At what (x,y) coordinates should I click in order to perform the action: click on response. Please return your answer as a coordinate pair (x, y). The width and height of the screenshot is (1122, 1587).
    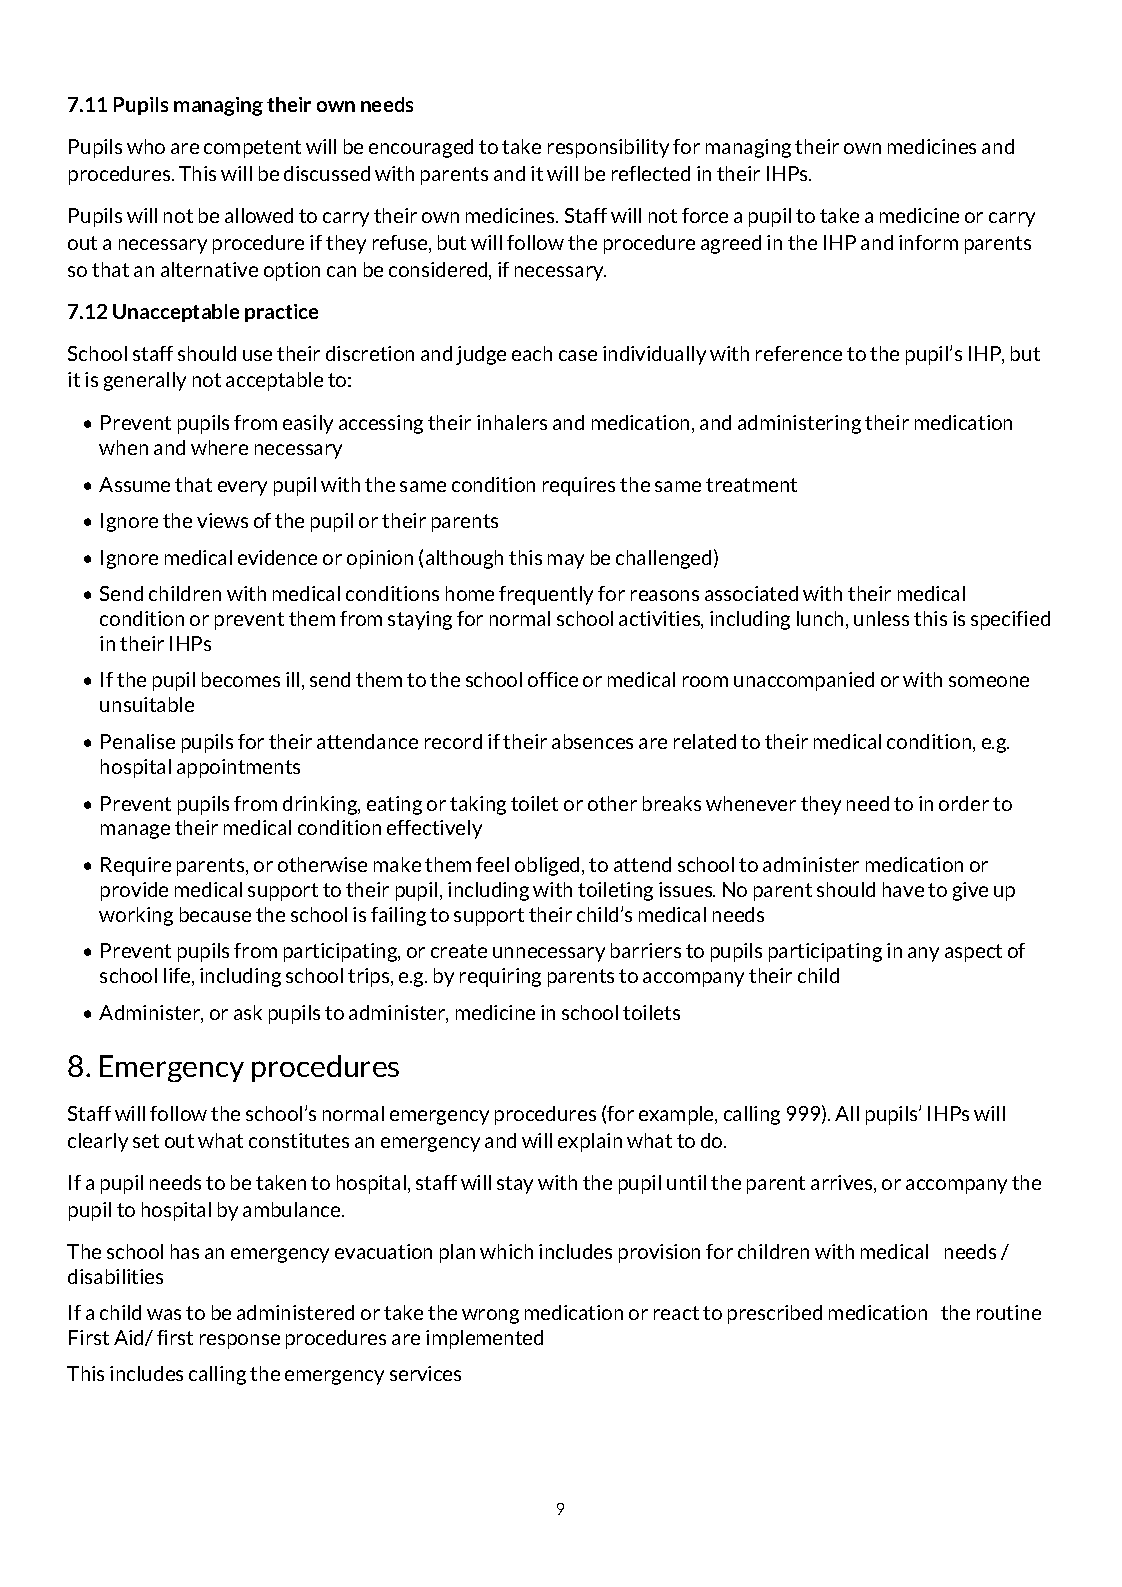
    Looking at the image, I should click on (240, 1341).
